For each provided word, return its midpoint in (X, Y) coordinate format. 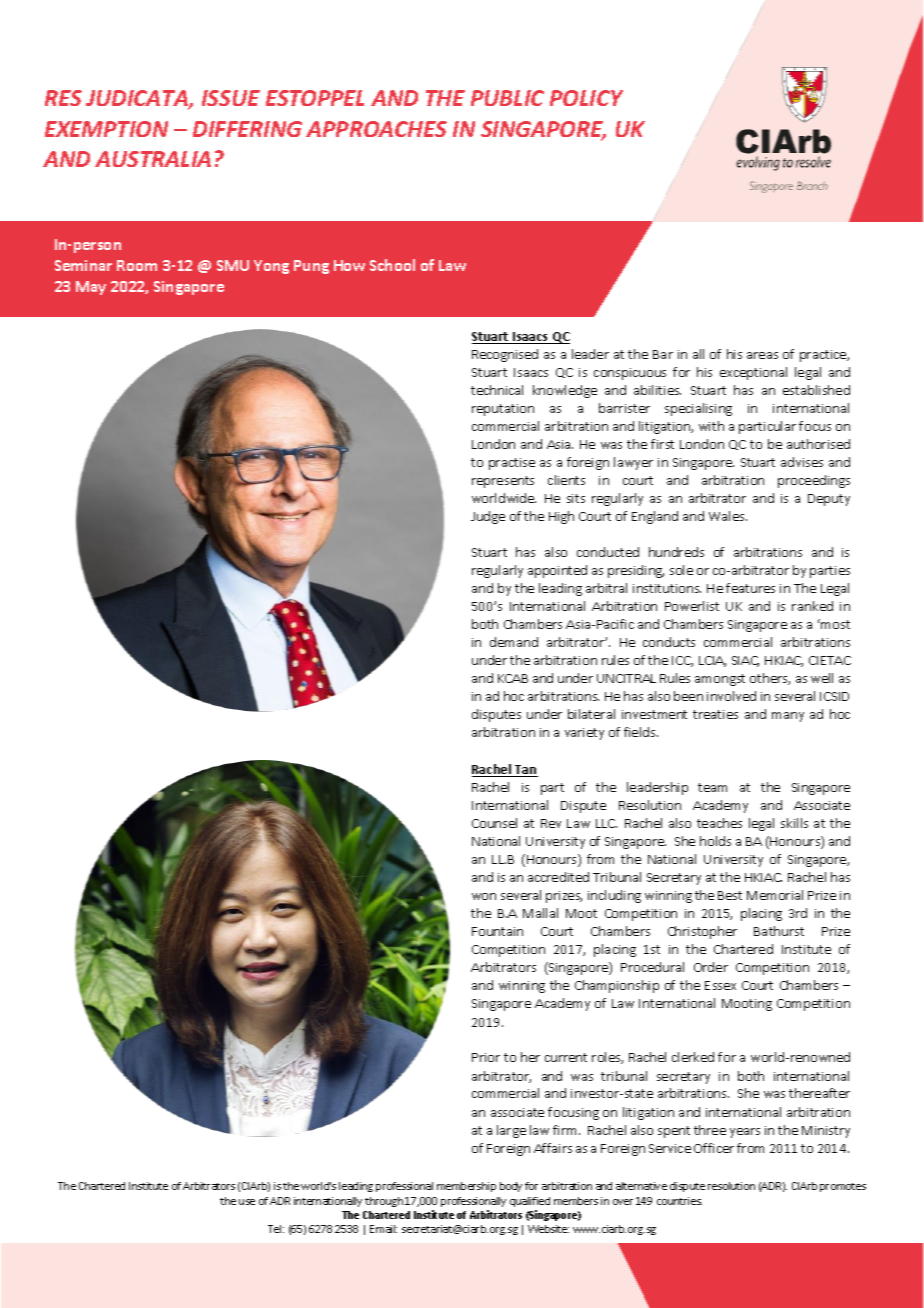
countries (679, 1201)
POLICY (586, 98)
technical (497, 390)
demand (514, 642)
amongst (720, 680)
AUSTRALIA (153, 159)
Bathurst (779, 931)
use (247, 1202)
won (484, 896)
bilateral (591, 714)
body (511, 1187)
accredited (558, 877)
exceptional (753, 373)
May (91, 288)
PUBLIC (507, 98)
